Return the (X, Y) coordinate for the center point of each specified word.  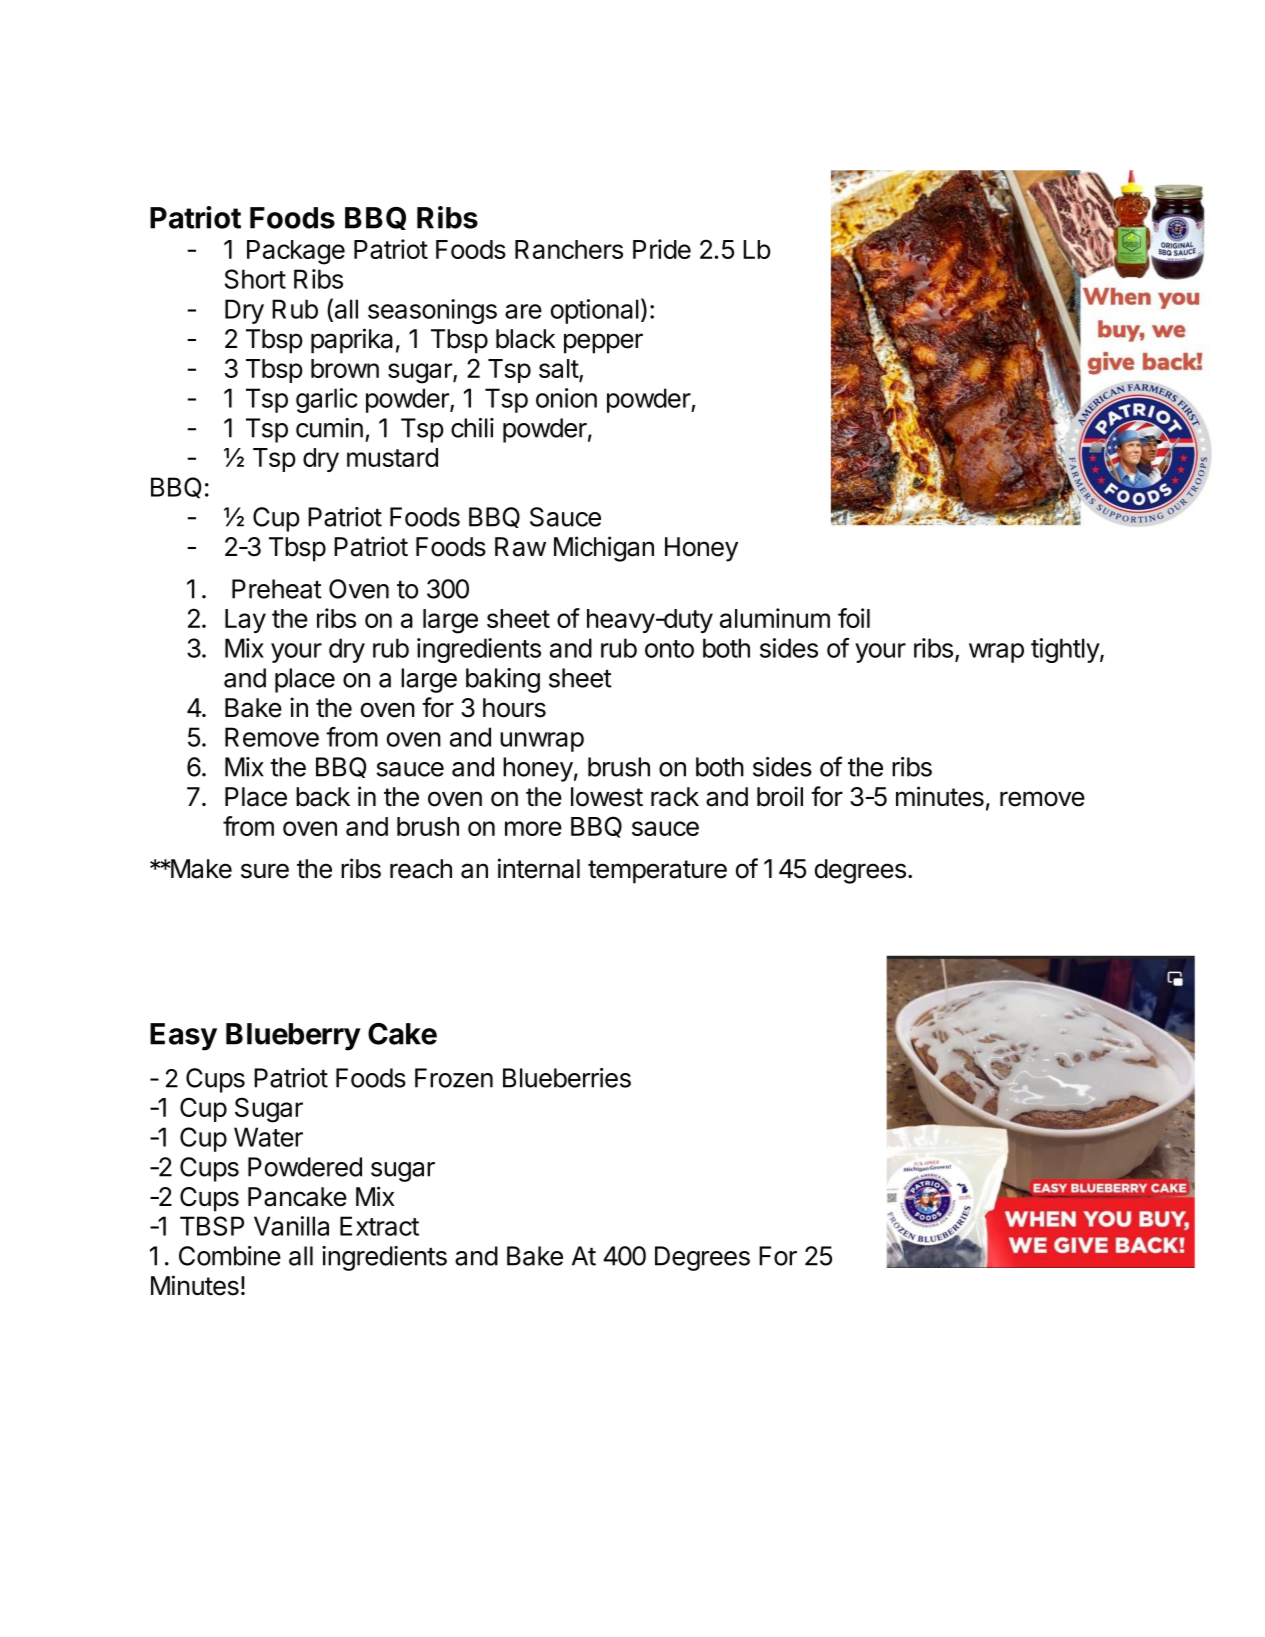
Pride (662, 249)
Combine (230, 1256)
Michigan (604, 549)
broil (780, 796)
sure (265, 871)
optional (595, 311)
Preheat (277, 589)
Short (255, 279)
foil (854, 618)
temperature (657, 872)
